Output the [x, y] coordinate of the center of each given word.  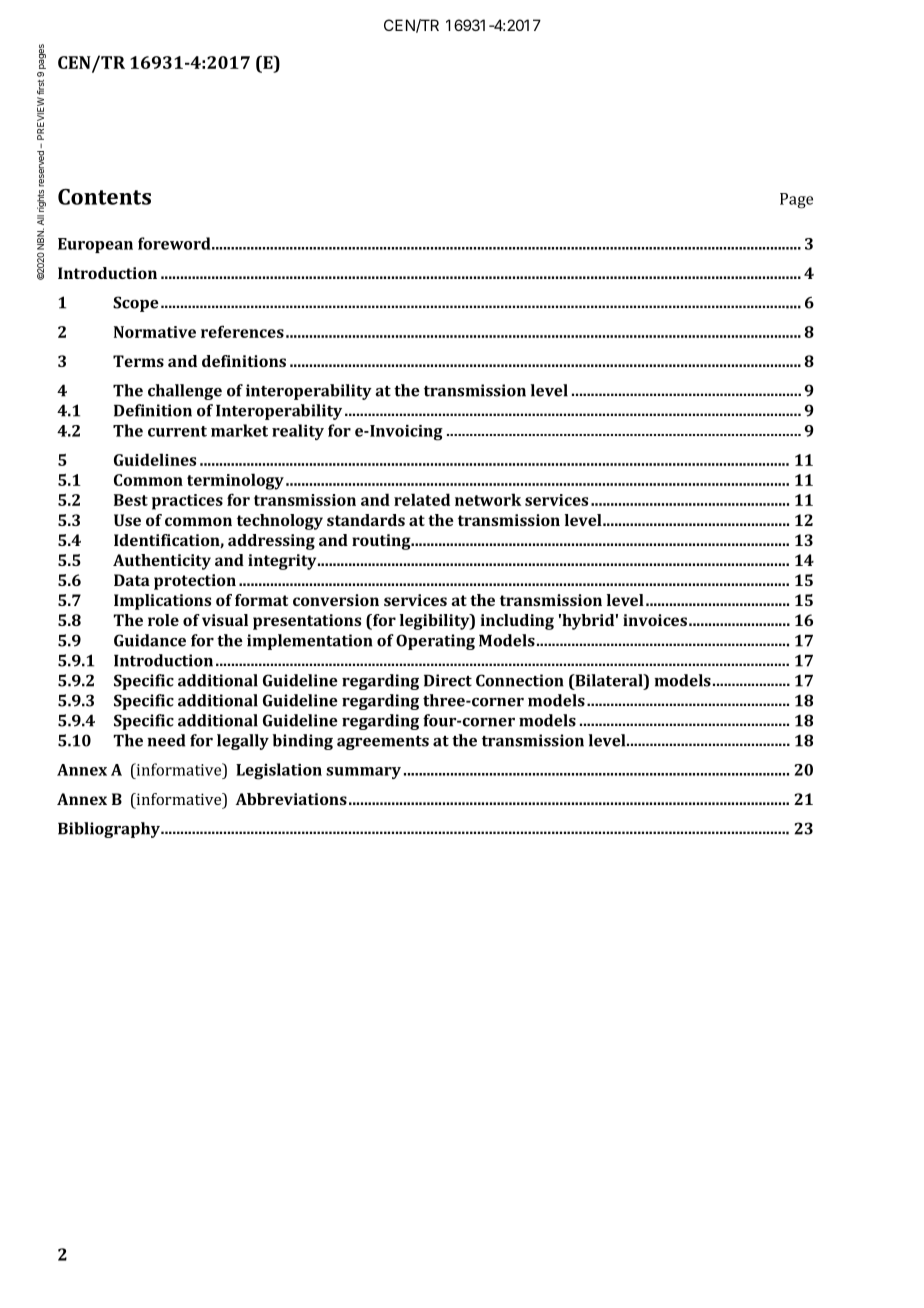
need [166, 740]
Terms [138, 361]
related [422, 499]
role [163, 620]
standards [366, 520]
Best [131, 500]
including [517, 622]
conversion [336, 600]
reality [298, 432]
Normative [155, 332]
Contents [104, 197]
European [95, 245]
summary [363, 773]
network [488, 499]
